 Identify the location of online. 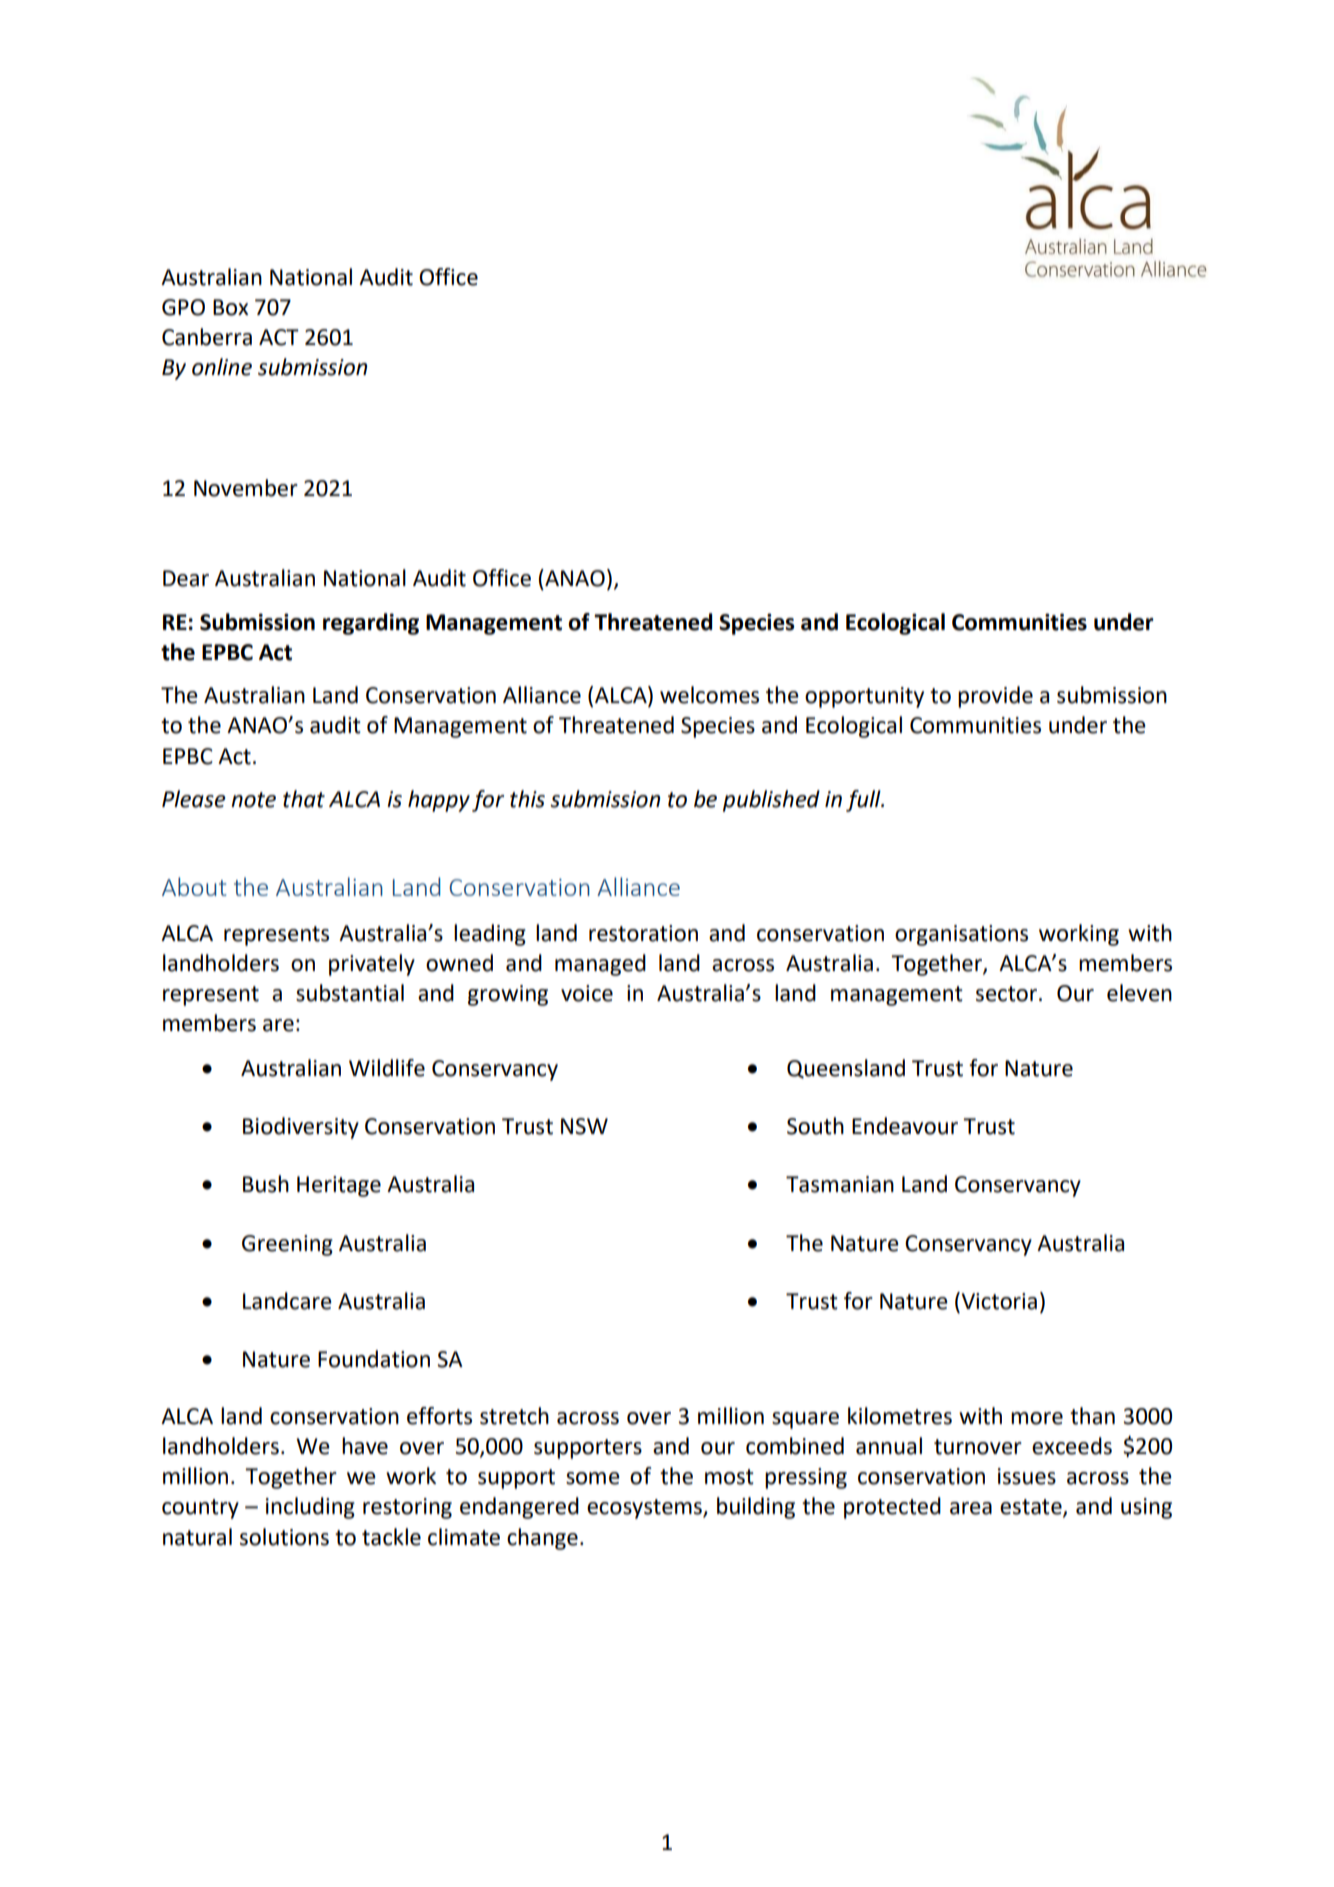
(222, 367).
